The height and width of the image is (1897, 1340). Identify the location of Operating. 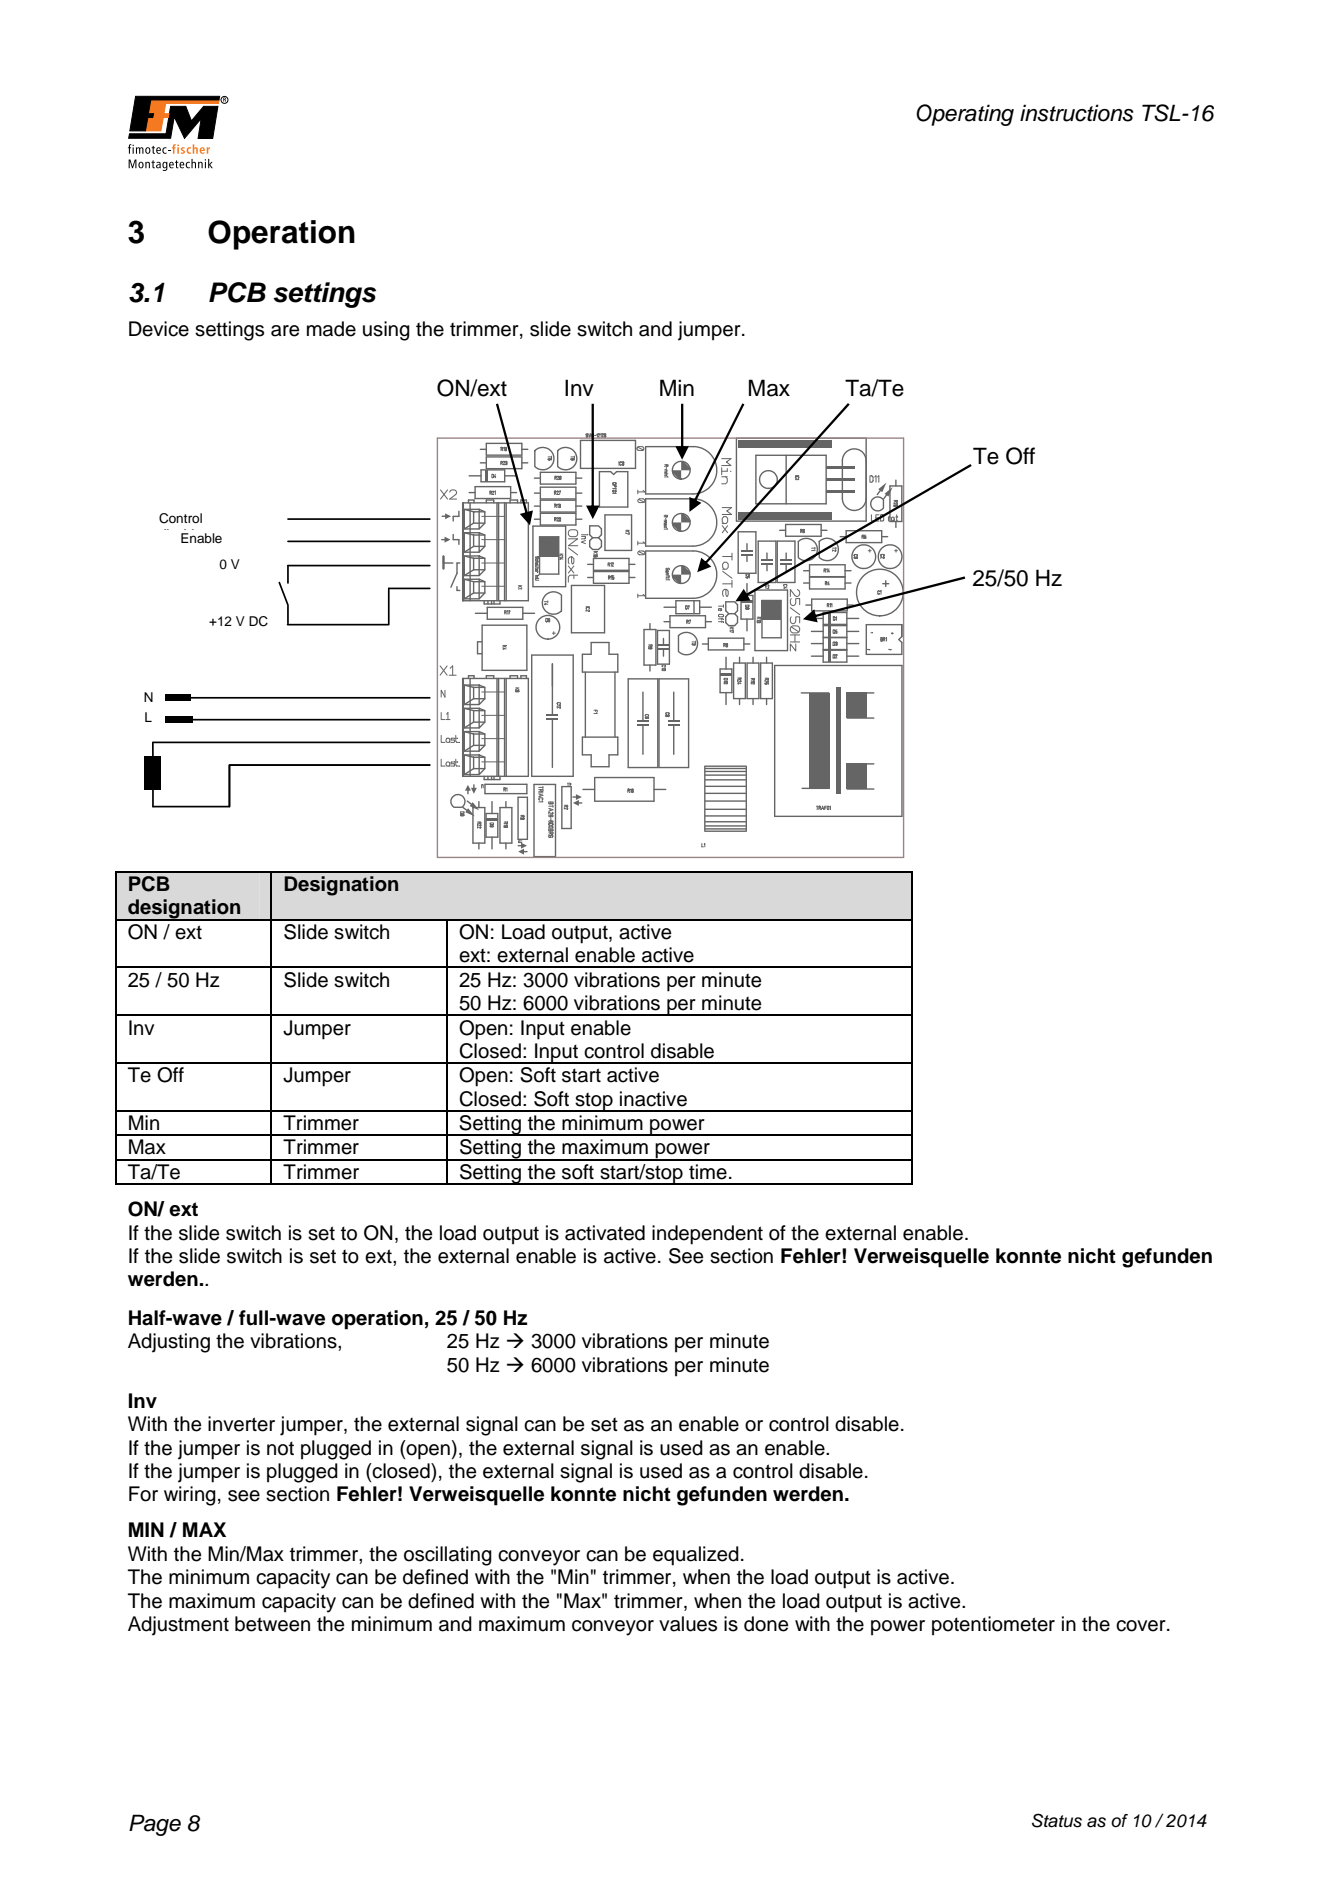
(965, 115).
